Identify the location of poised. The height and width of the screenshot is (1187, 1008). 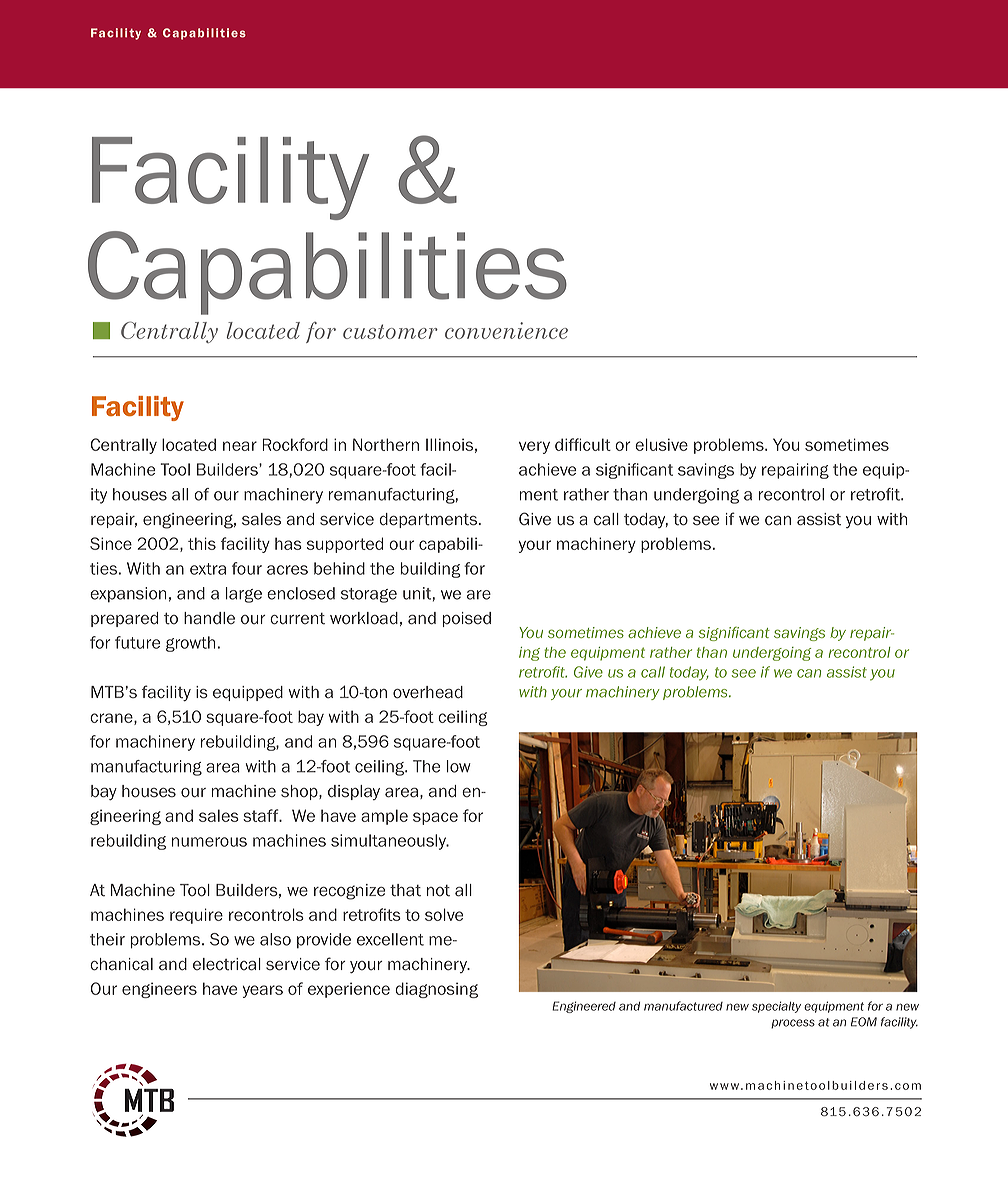
(467, 619).
